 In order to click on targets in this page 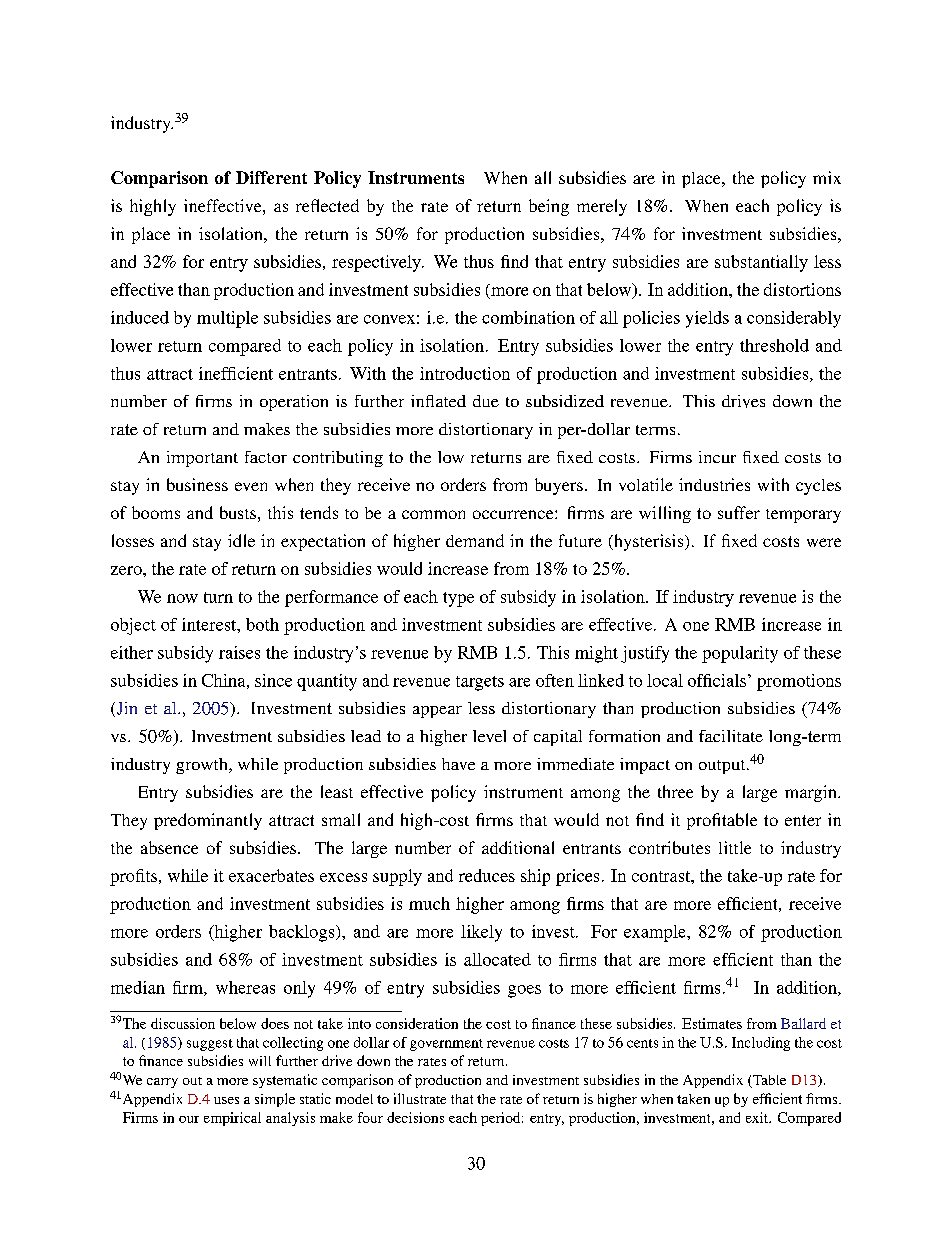, I will do `click(480, 683)`.
